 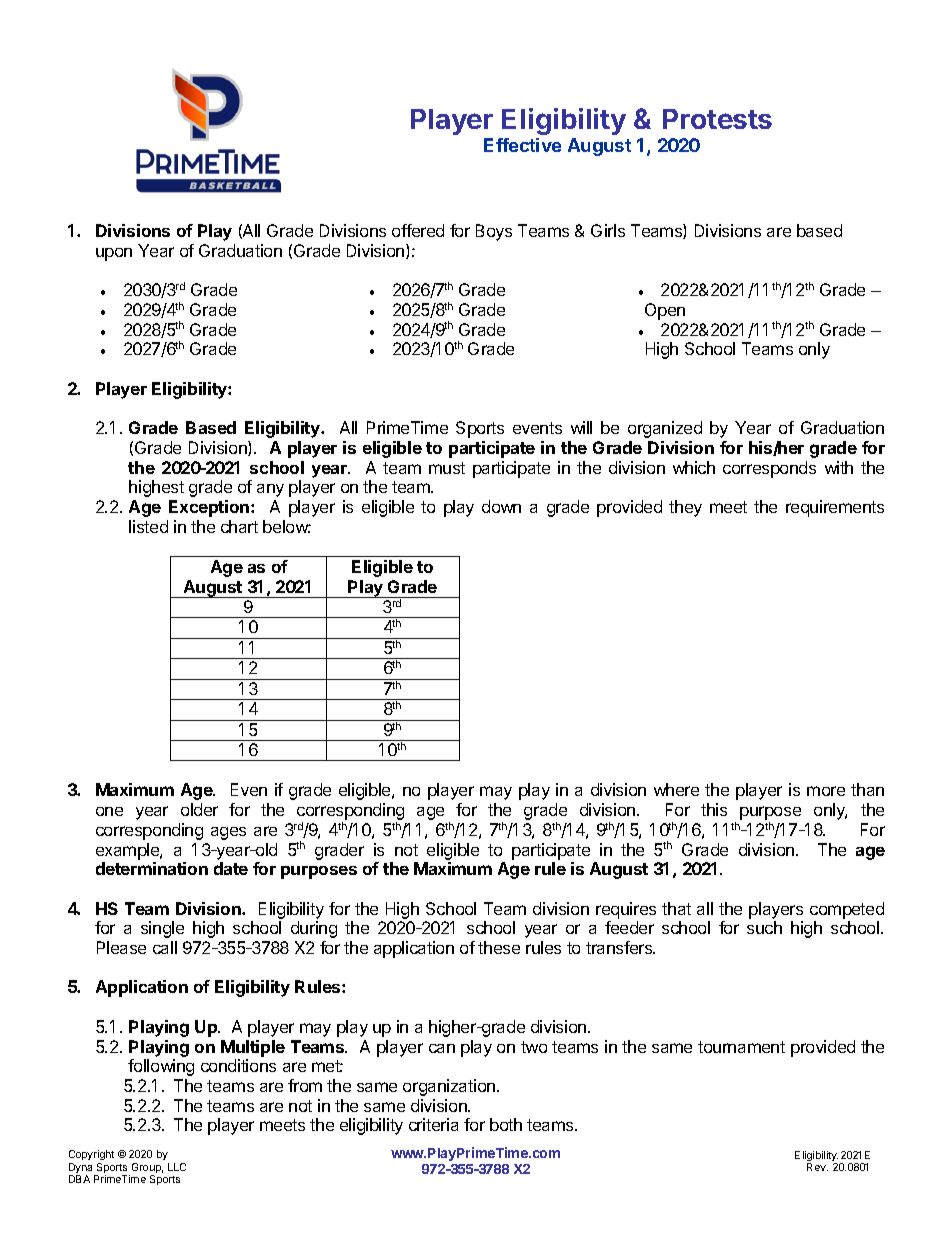 What do you see at coordinates (717, 119) in the document?
I see `Protests` at bounding box center [717, 119].
